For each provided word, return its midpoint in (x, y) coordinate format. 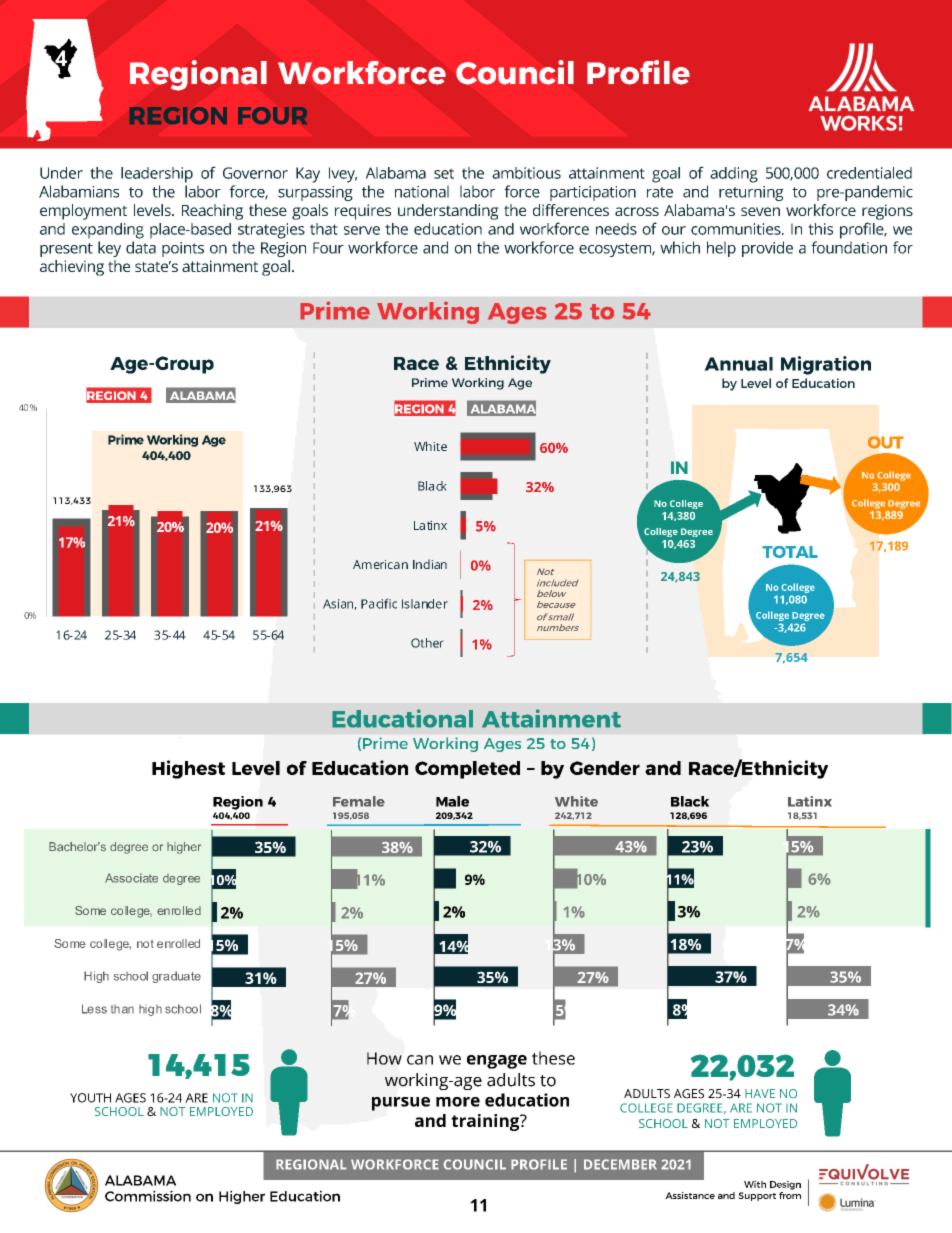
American (380, 564)
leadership (157, 175)
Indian (430, 564)
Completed (467, 770)
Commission (148, 1196)
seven (760, 211)
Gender (605, 768)
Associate (131, 878)
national (422, 191)
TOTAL (790, 552)
